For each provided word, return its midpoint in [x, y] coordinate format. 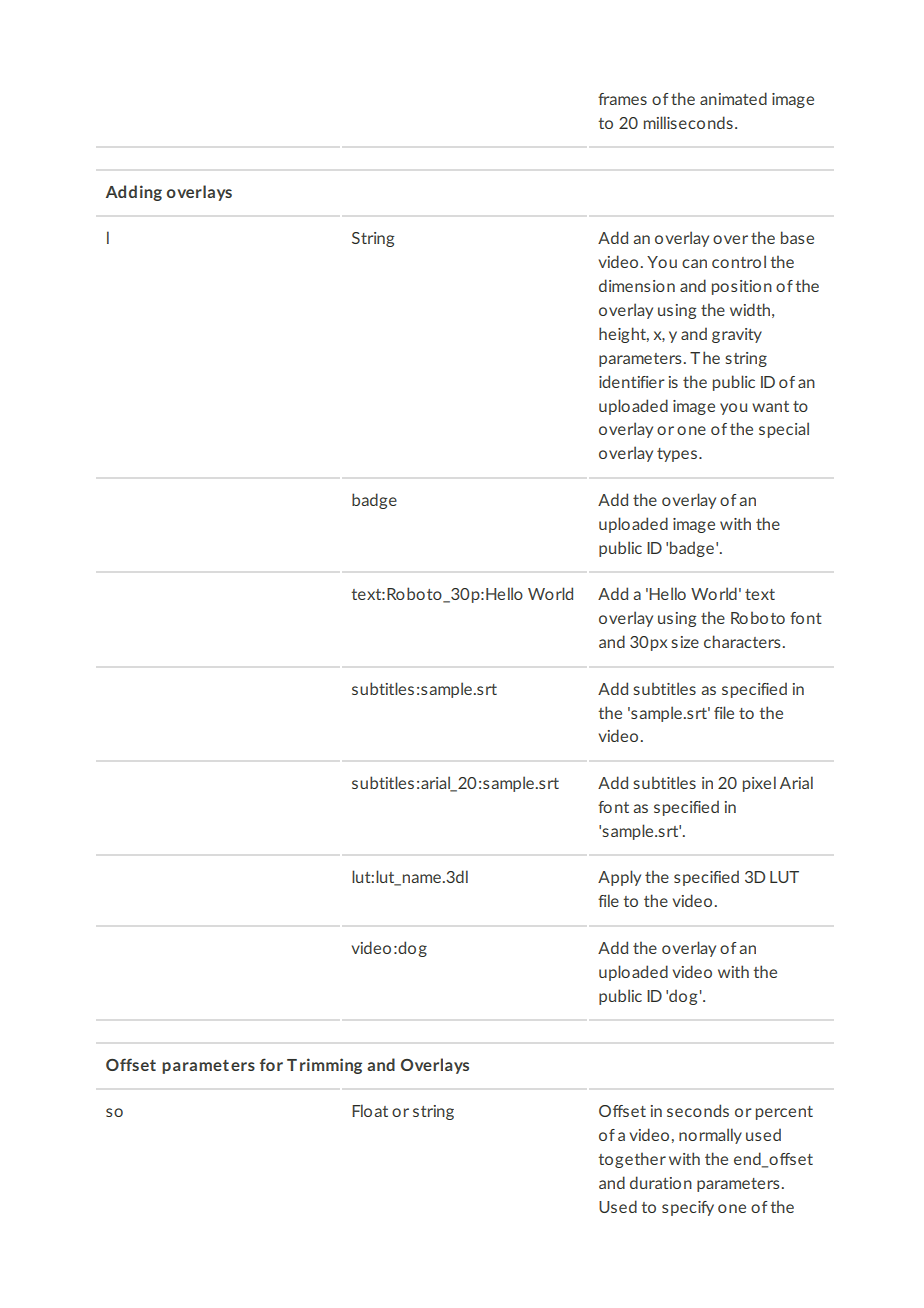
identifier [632, 381]
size [685, 642]
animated [733, 98]
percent [784, 1113]
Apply [619, 878]
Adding [134, 193]
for [271, 1064]
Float [370, 1110]
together [632, 1160]
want [770, 406]
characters [742, 641]
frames [622, 99]
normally [710, 1136]
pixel [759, 784]
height [624, 335]
